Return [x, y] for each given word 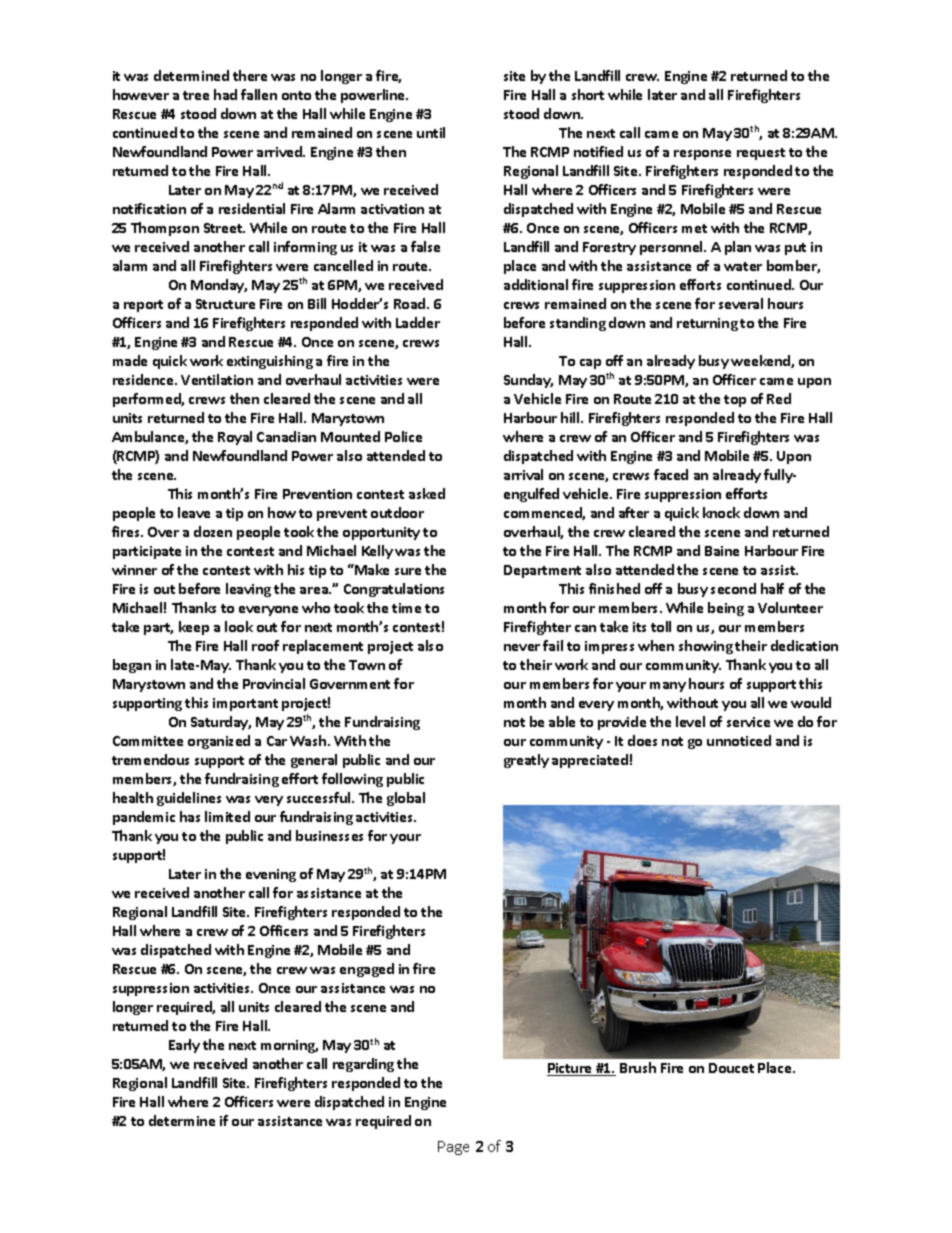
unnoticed [739, 740]
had [225, 94]
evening [271, 875]
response [702, 155]
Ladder [418, 322]
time [406, 608]
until [431, 132]
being [726, 609]
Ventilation [217, 379]
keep [194, 628]
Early [184, 1046]
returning [707, 324]
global [406, 799]
